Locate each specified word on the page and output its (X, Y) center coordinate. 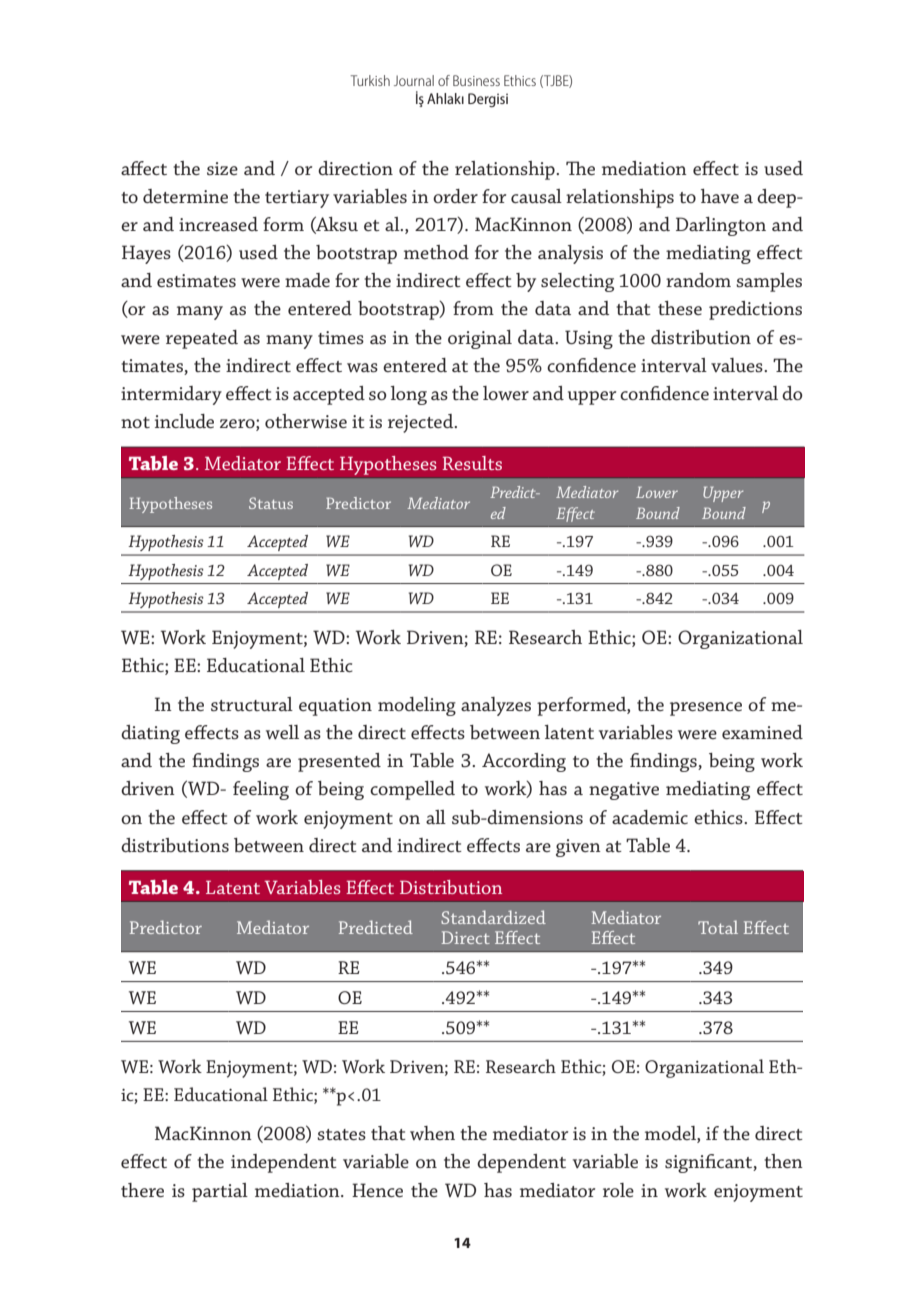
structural (252, 704)
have (720, 196)
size (222, 168)
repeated (202, 339)
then (783, 1161)
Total (718, 927)
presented (339, 762)
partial (220, 1192)
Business (476, 80)
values (738, 365)
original (480, 339)
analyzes (496, 706)
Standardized (493, 917)
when (432, 1133)
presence (706, 709)
